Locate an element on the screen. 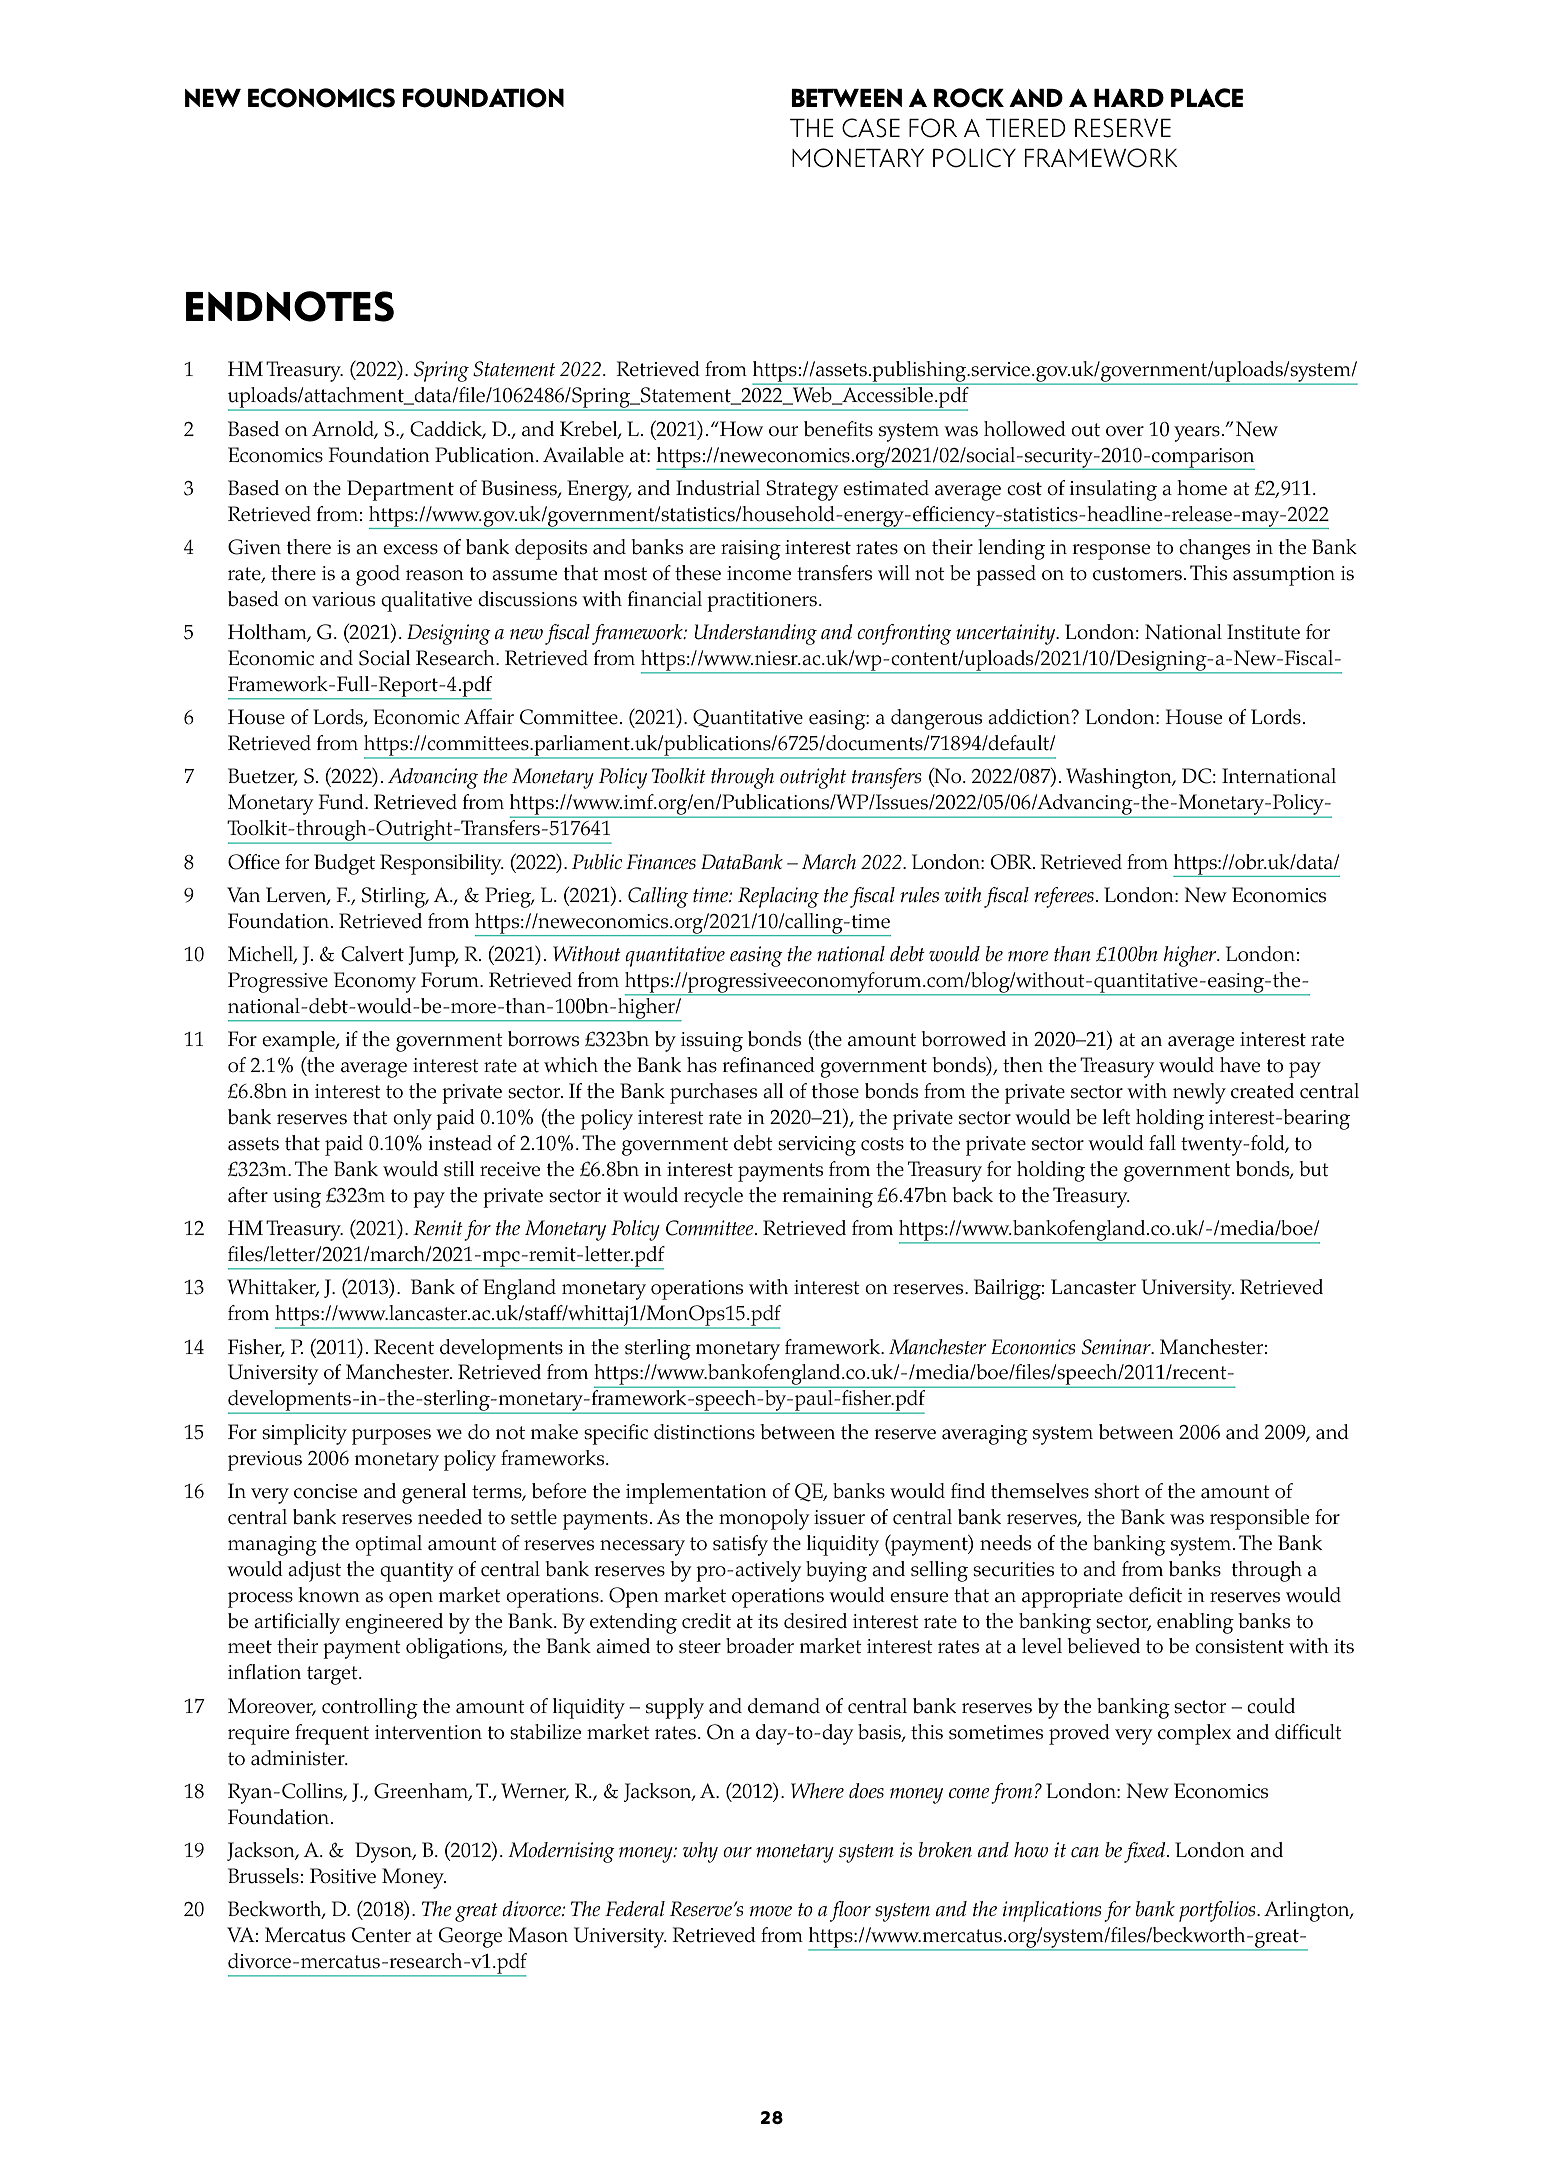 The height and width of the screenshot is (2183, 1544). good is located at coordinates (378, 575).
